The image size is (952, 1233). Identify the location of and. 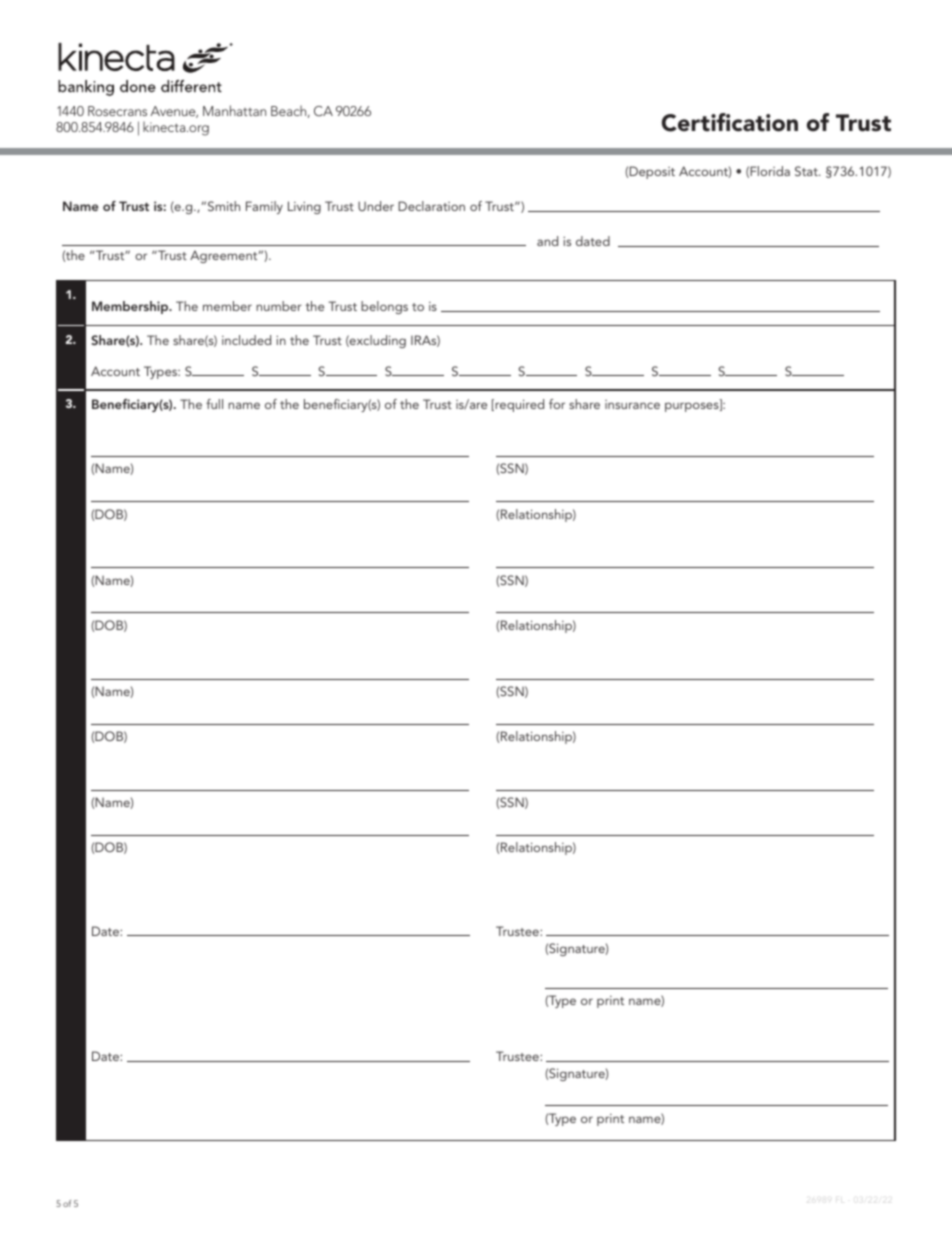
(547, 241).
